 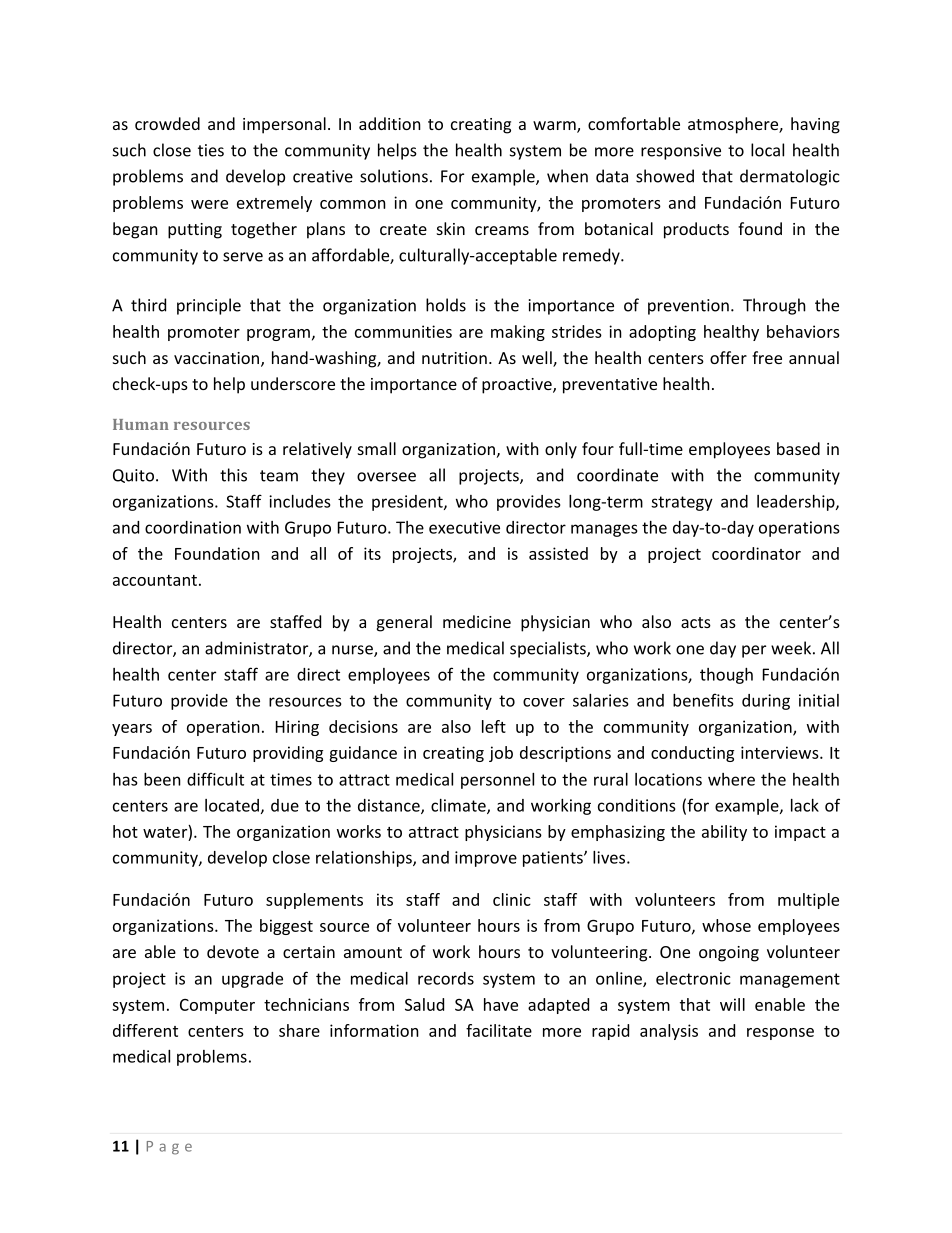 What do you see at coordinates (217, 1006) in the screenshot?
I see `Computer` at bounding box center [217, 1006].
